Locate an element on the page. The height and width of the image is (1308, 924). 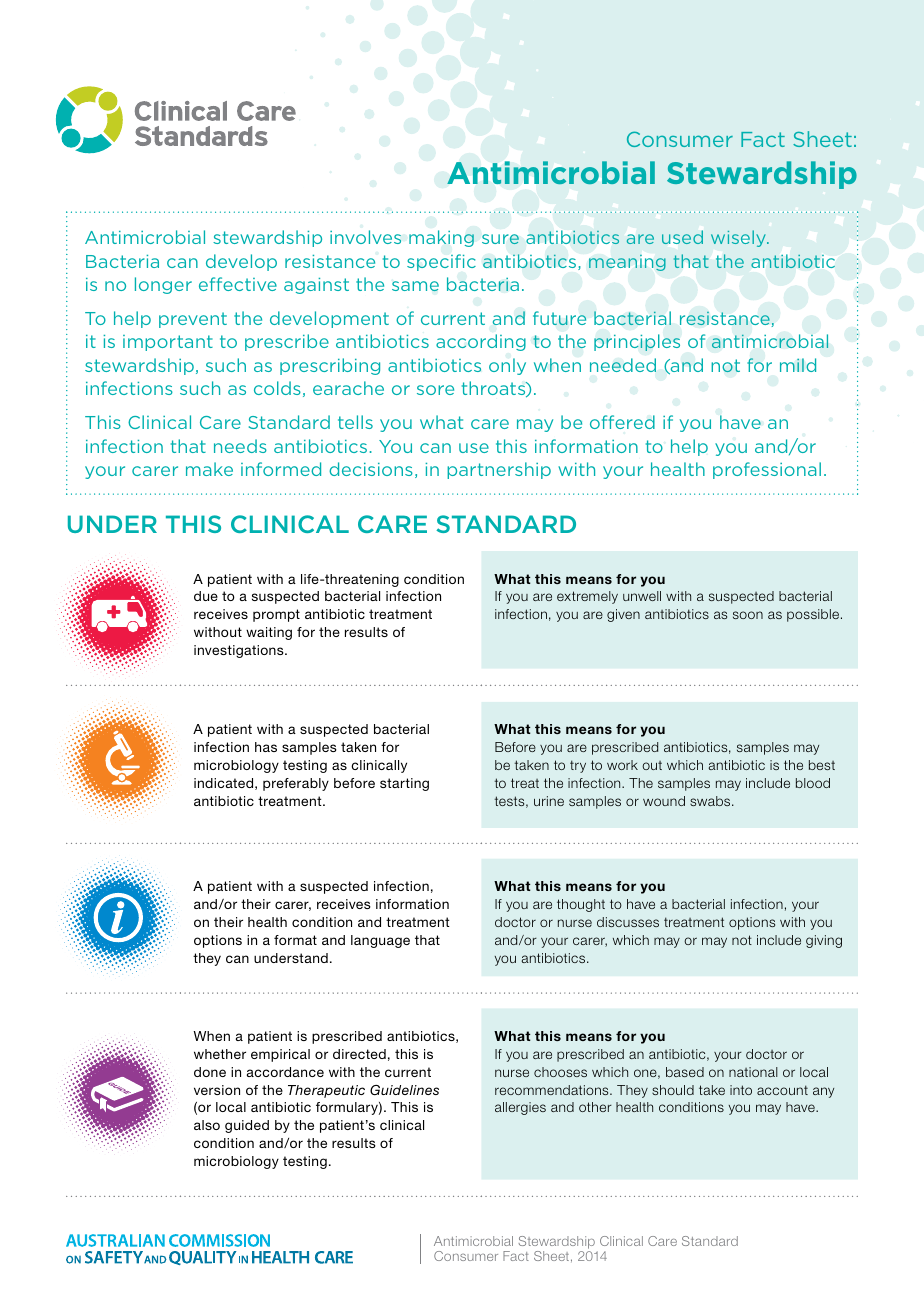
effective is located at coordinates (238, 284).
